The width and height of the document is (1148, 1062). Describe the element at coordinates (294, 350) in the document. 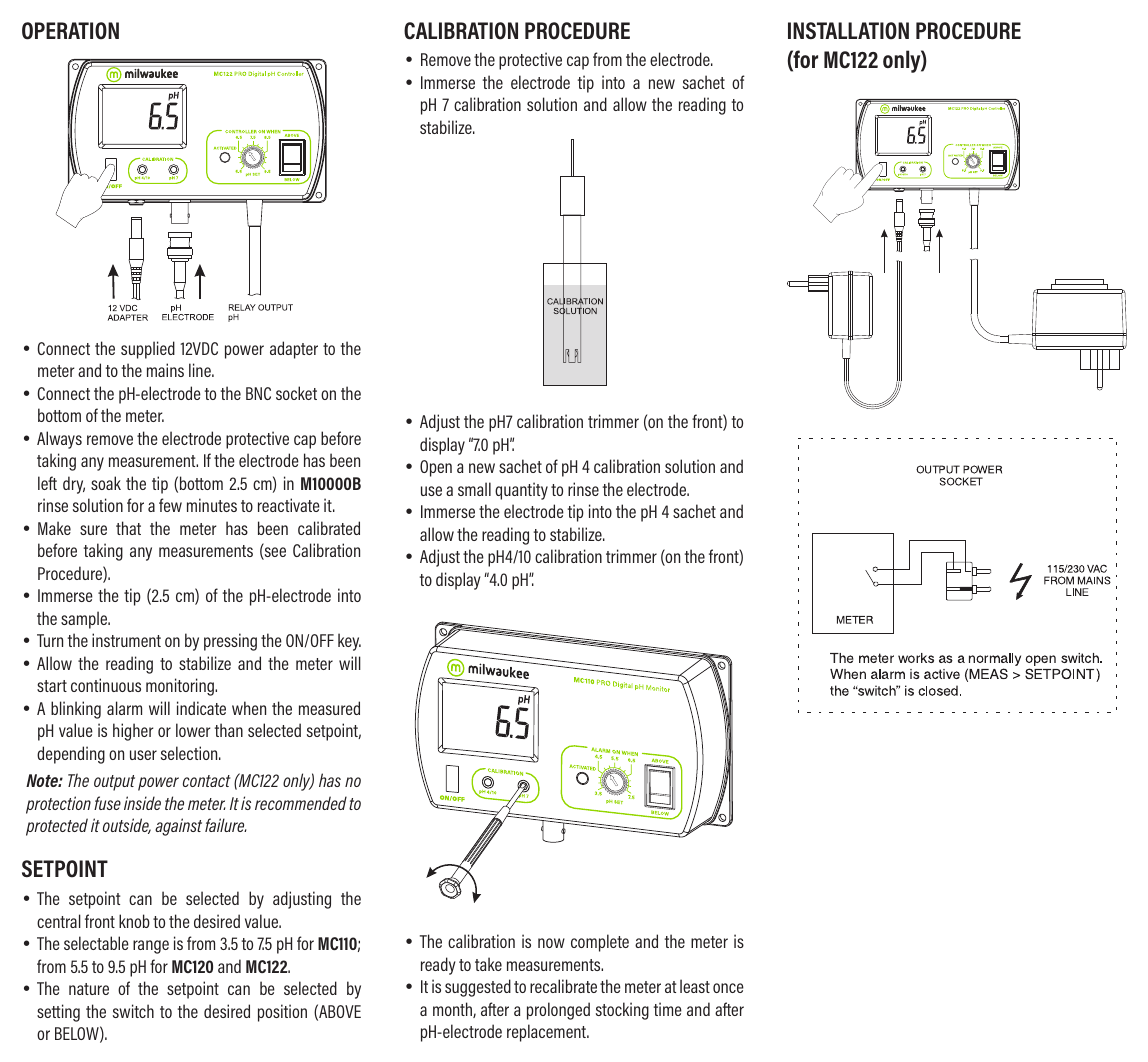

I see `adapter` at that location.
